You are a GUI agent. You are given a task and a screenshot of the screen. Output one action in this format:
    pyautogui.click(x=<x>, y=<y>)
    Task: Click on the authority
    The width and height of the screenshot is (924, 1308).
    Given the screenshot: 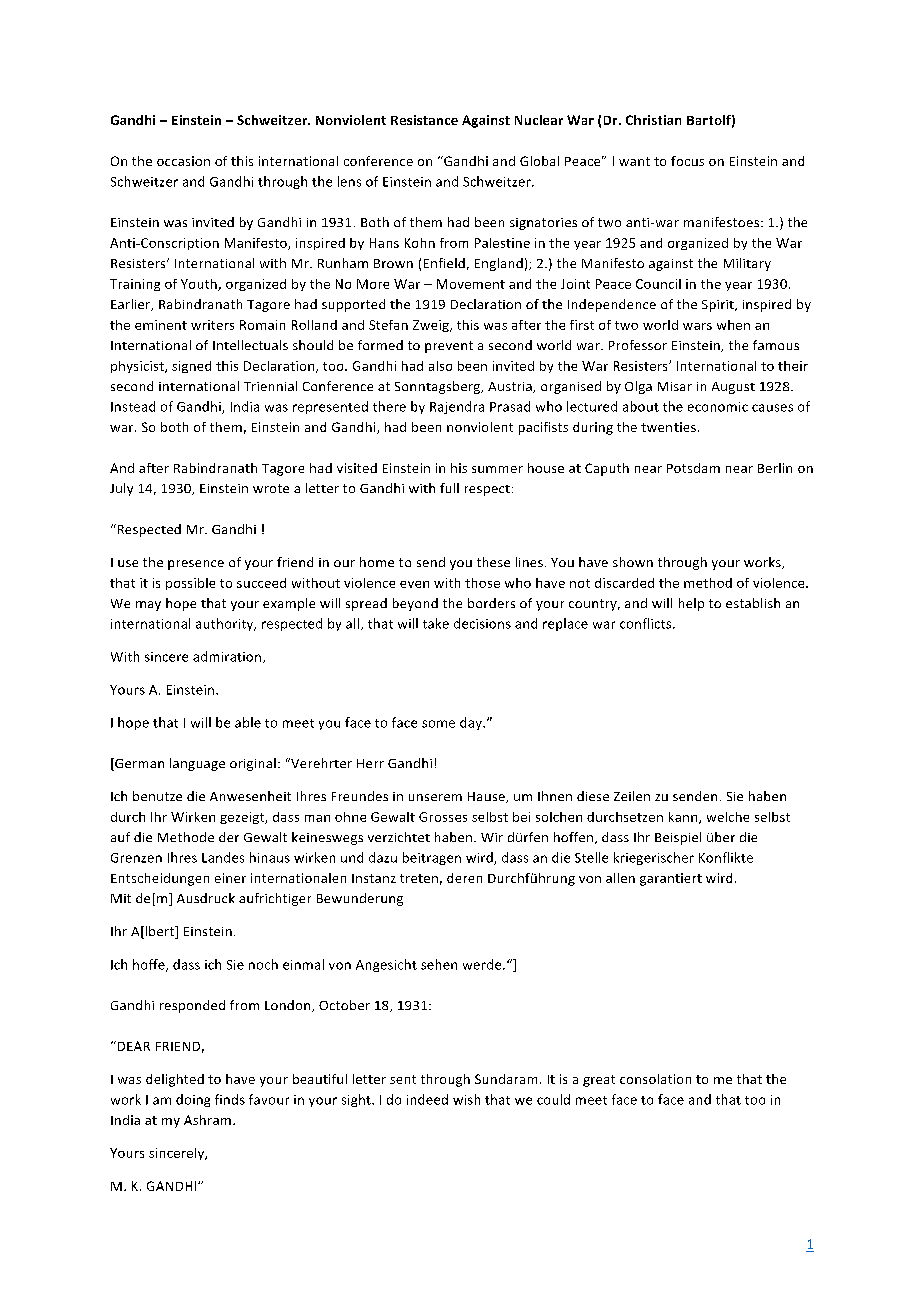 What is the action you would take?
    pyautogui.click(x=226, y=624)
